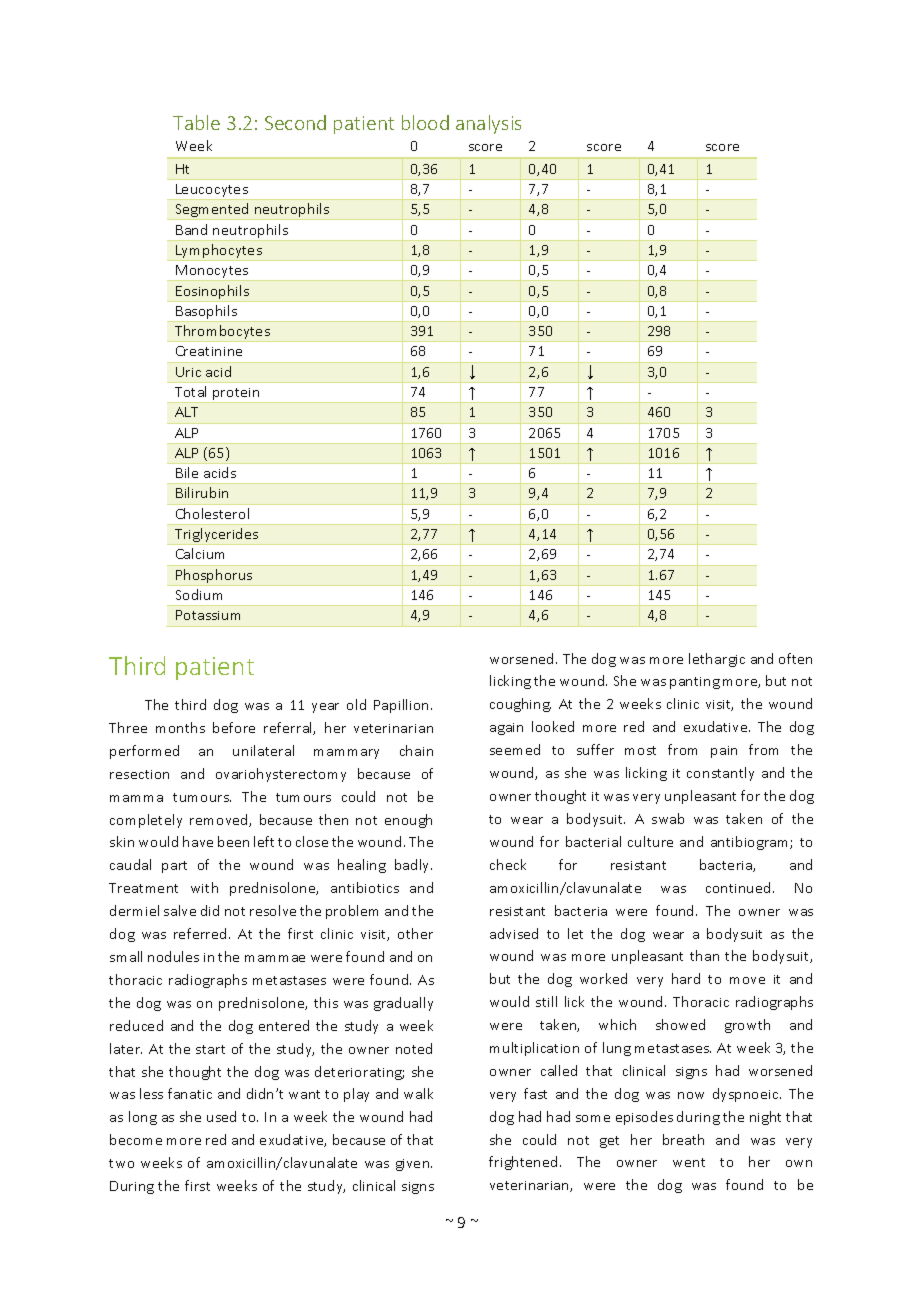  What do you see at coordinates (221, 1116) in the document?
I see `used` at bounding box center [221, 1116].
